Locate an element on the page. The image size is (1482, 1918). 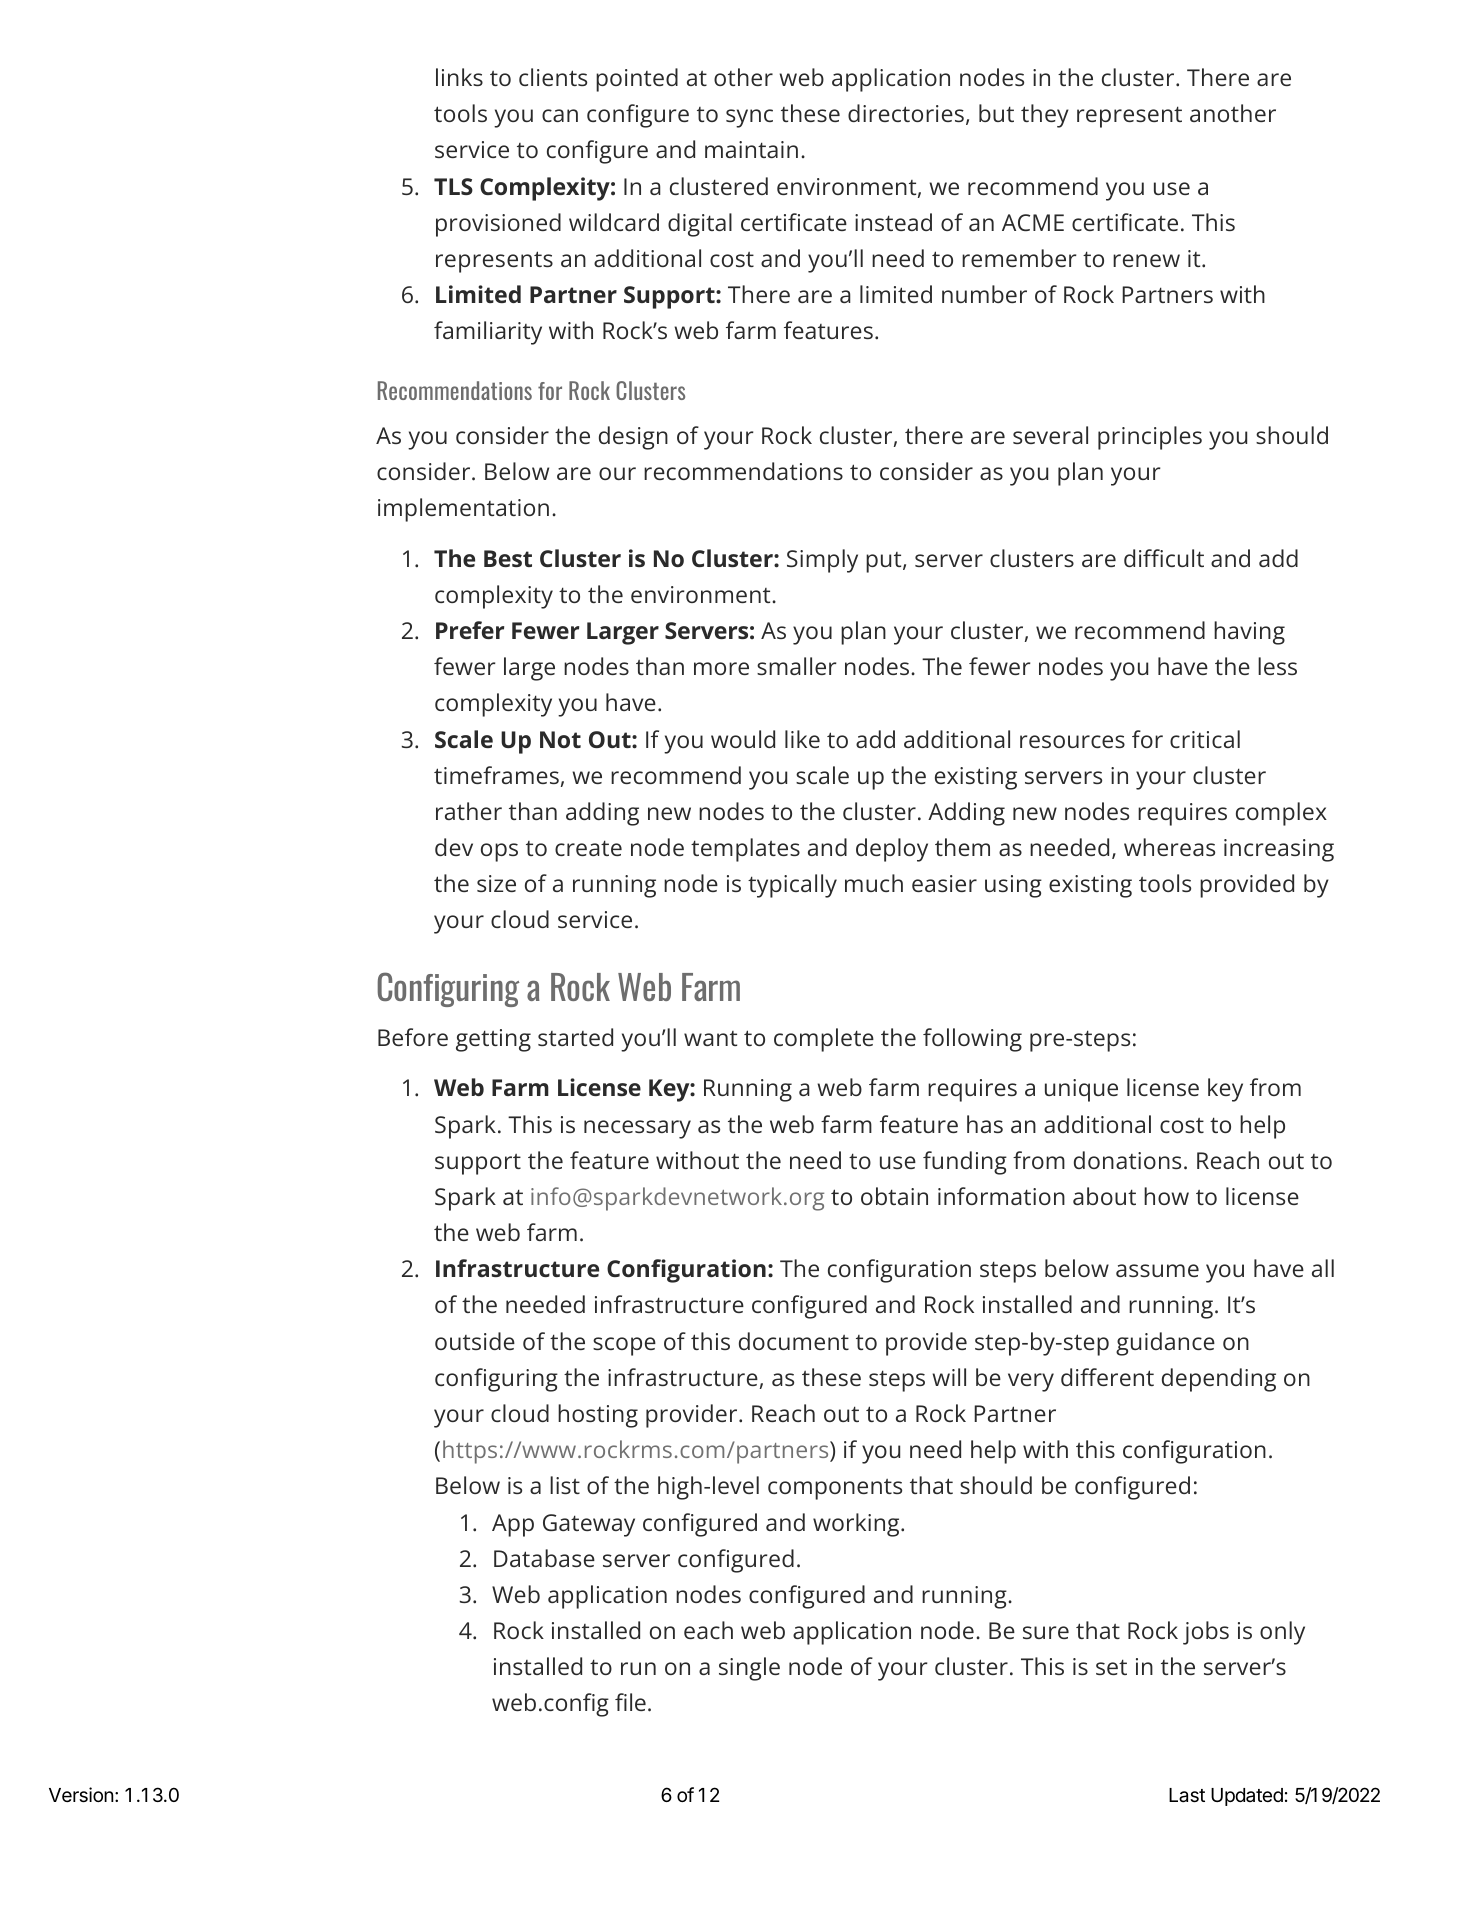
Version is located at coordinates (81, 1794).
